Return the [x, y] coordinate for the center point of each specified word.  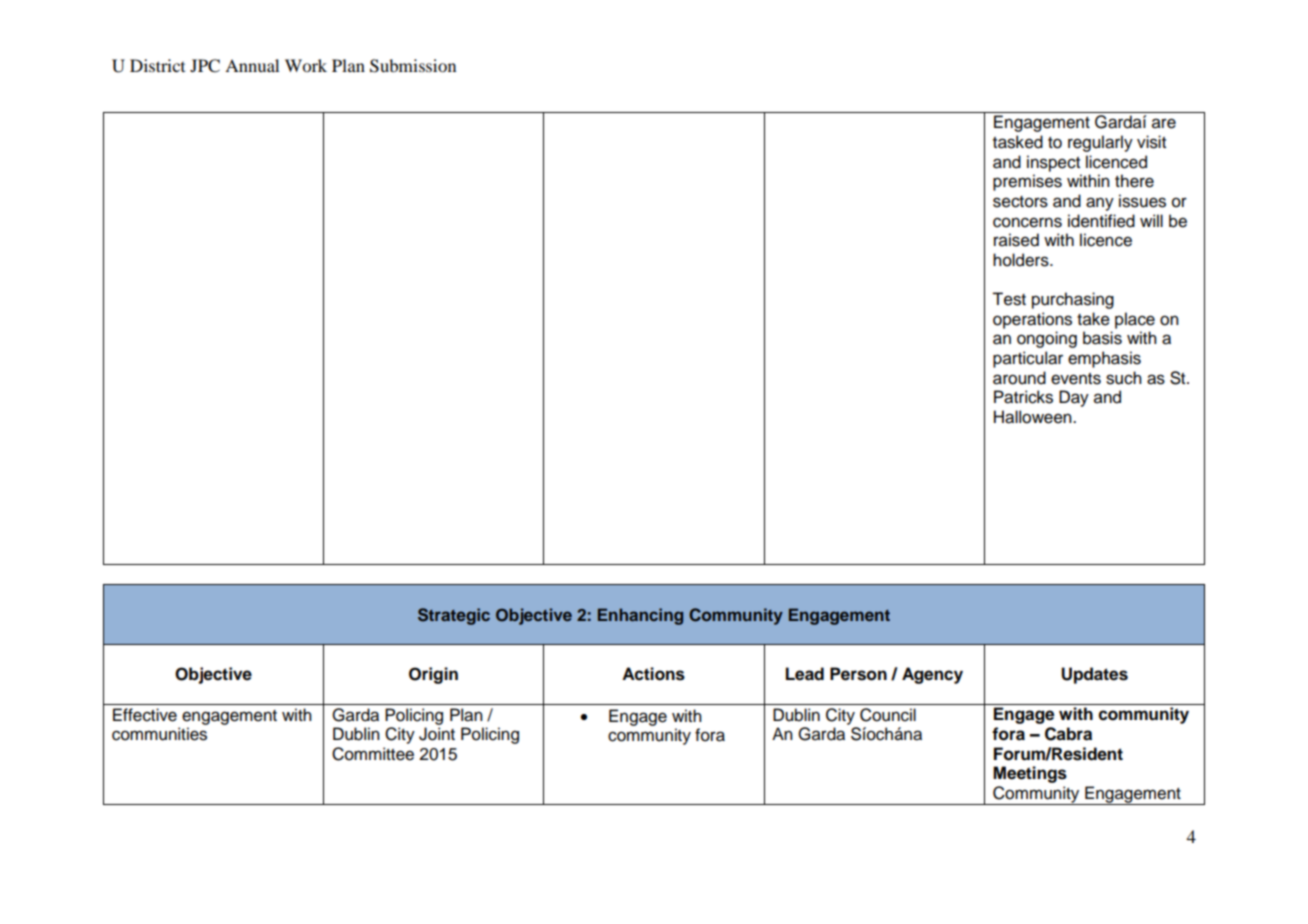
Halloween [1034, 417]
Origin [433, 675]
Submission [413, 66]
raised [1016, 240]
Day [1074, 398]
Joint [437, 734]
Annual [252, 65]
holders [1022, 260]
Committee [373, 754]
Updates [1094, 675]
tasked [1018, 142]
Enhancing [640, 616]
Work [306, 65]
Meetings [1030, 774]
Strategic [454, 616]
